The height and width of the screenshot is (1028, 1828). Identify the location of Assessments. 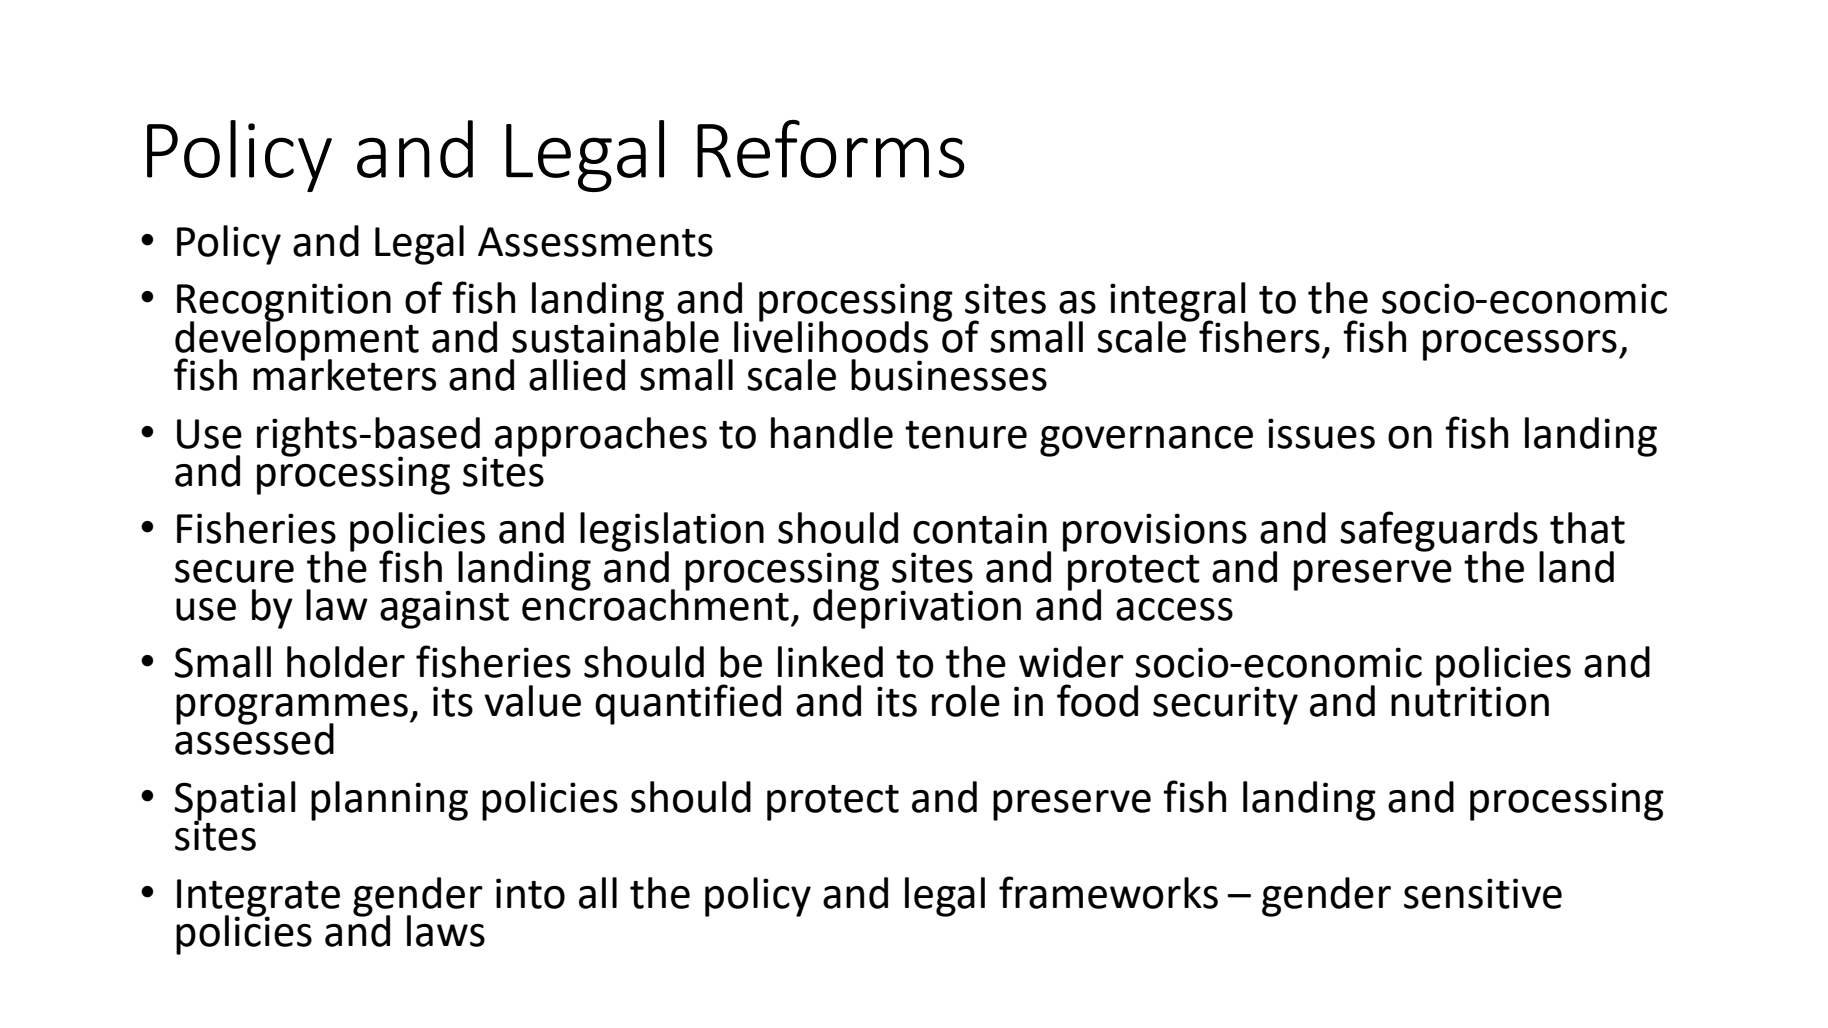
(595, 242).
